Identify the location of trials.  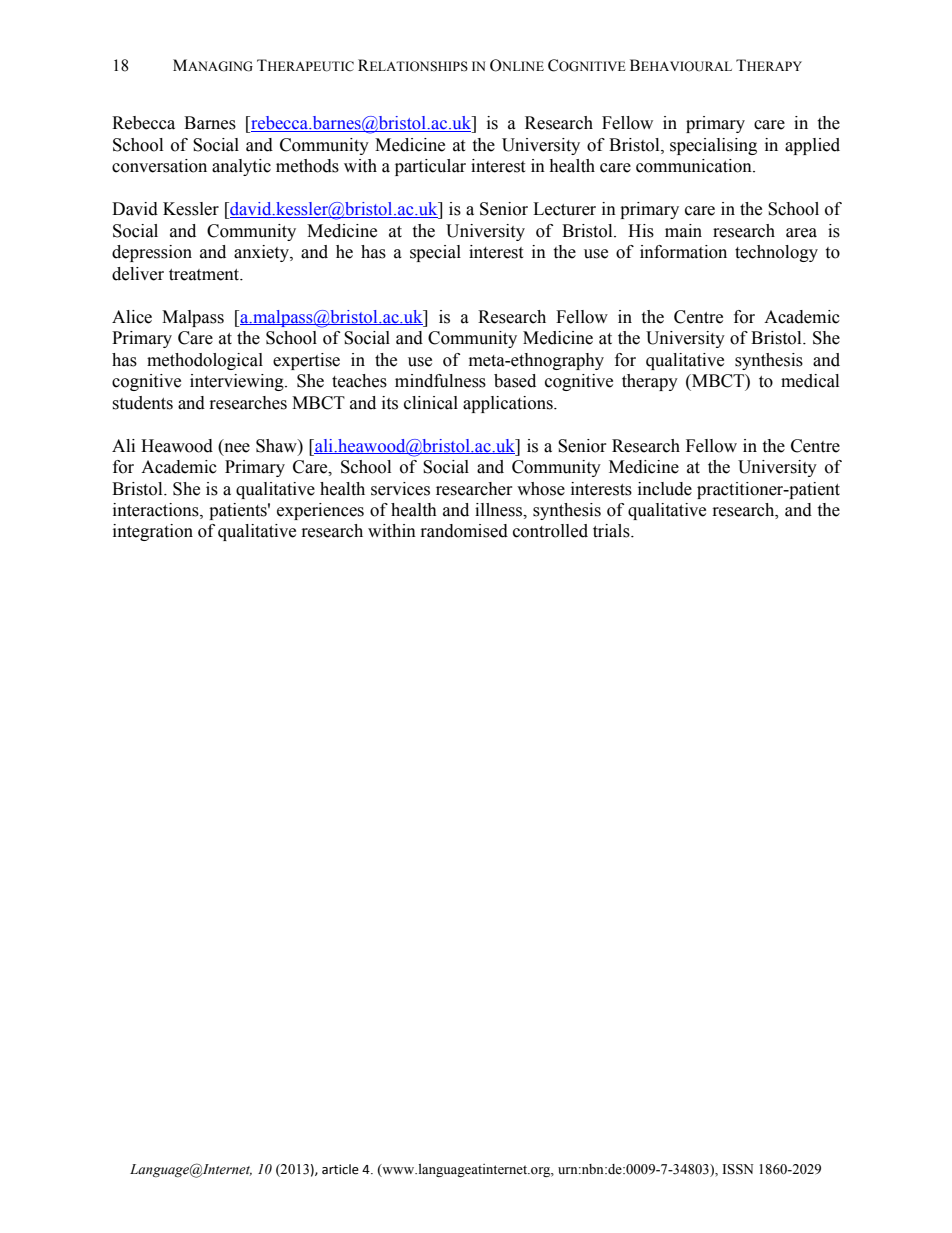
(612, 531).
